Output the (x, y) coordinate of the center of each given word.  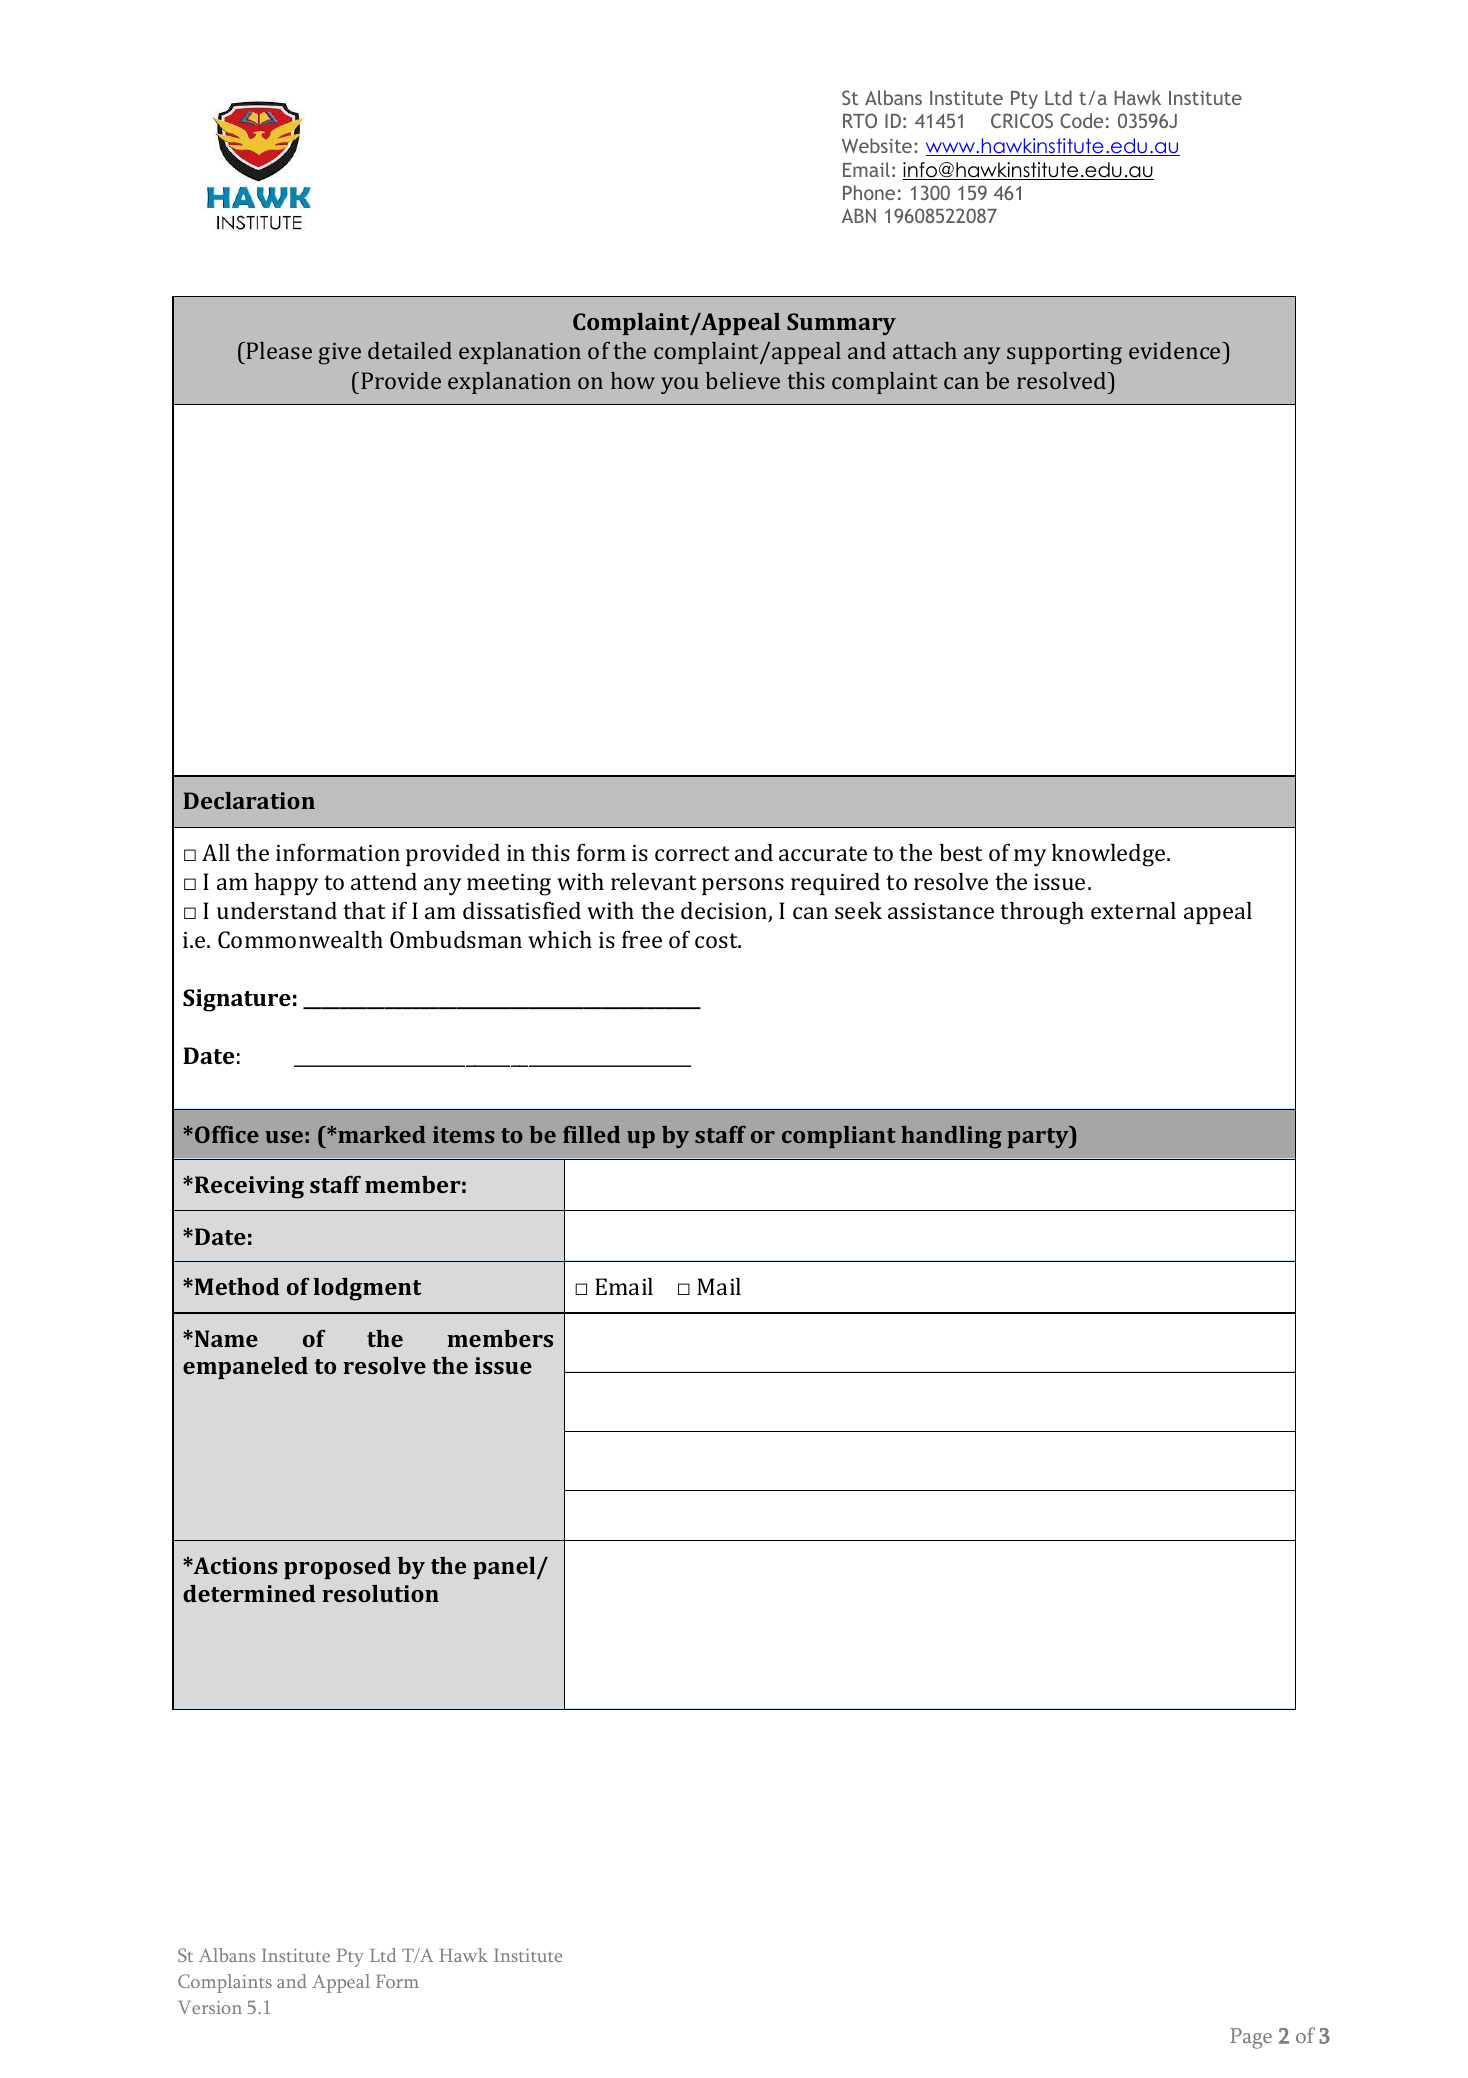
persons (743, 886)
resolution (380, 1593)
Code (1081, 120)
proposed (337, 1568)
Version (210, 2007)
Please (279, 350)
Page (1251, 2038)
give (340, 354)
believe (742, 380)
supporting (1064, 354)
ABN (859, 215)
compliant (839, 1137)
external (1133, 910)
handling (951, 1137)
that (364, 910)
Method (237, 1286)
